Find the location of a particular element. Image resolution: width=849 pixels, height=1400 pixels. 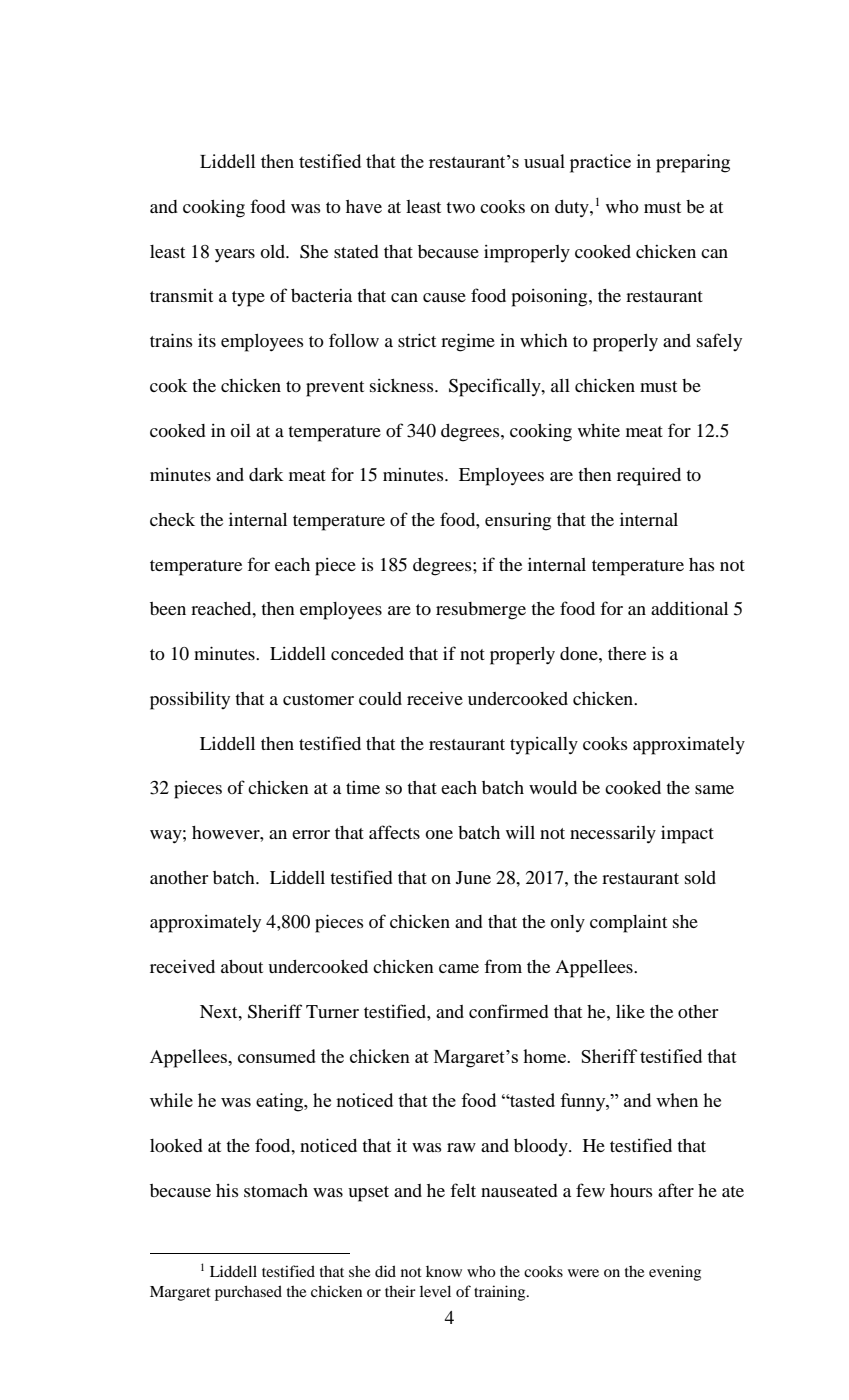

like is located at coordinates (630, 1011).
